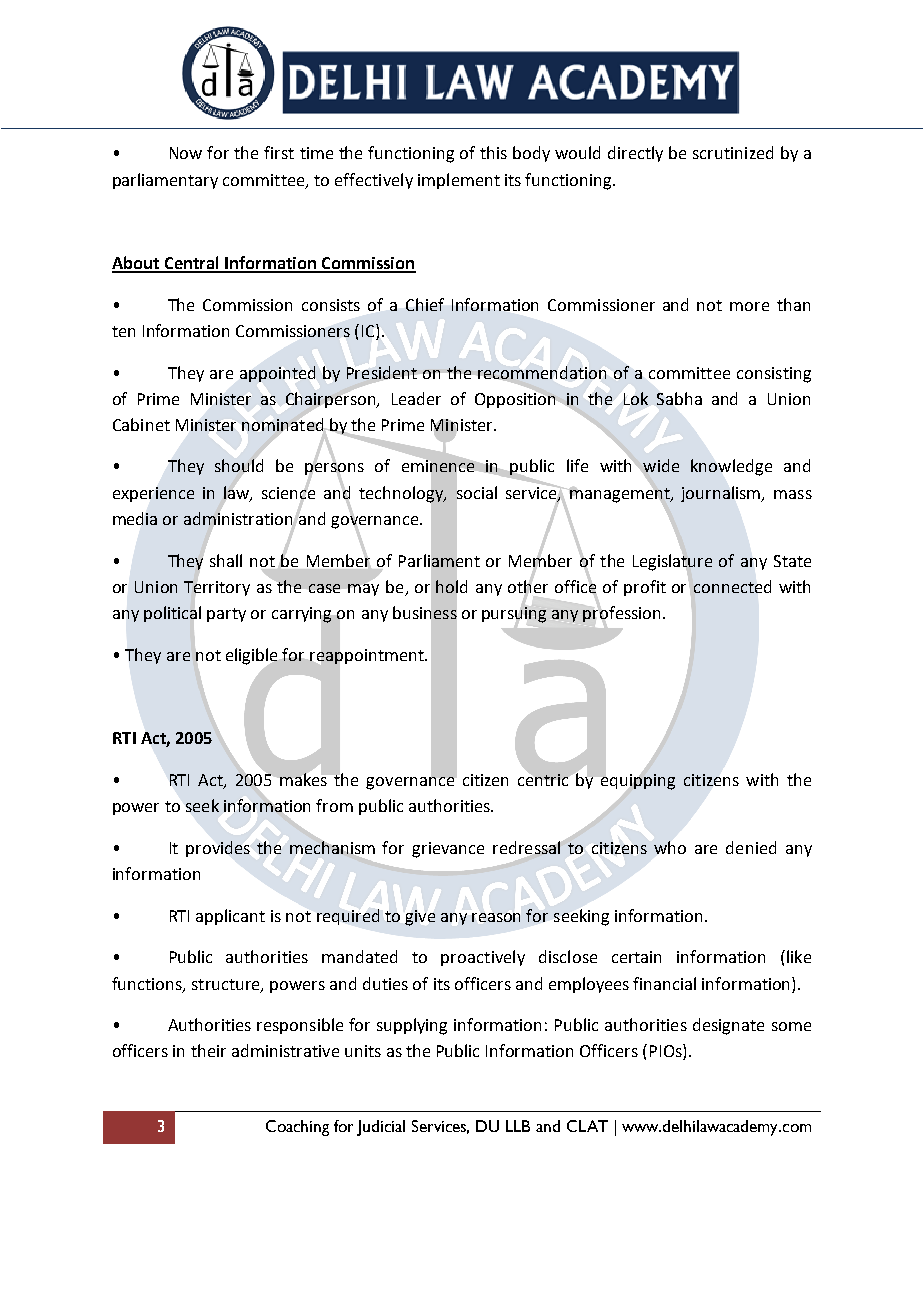  What do you see at coordinates (218, 849) in the screenshot?
I see `provides` at bounding box center [218, 849].
